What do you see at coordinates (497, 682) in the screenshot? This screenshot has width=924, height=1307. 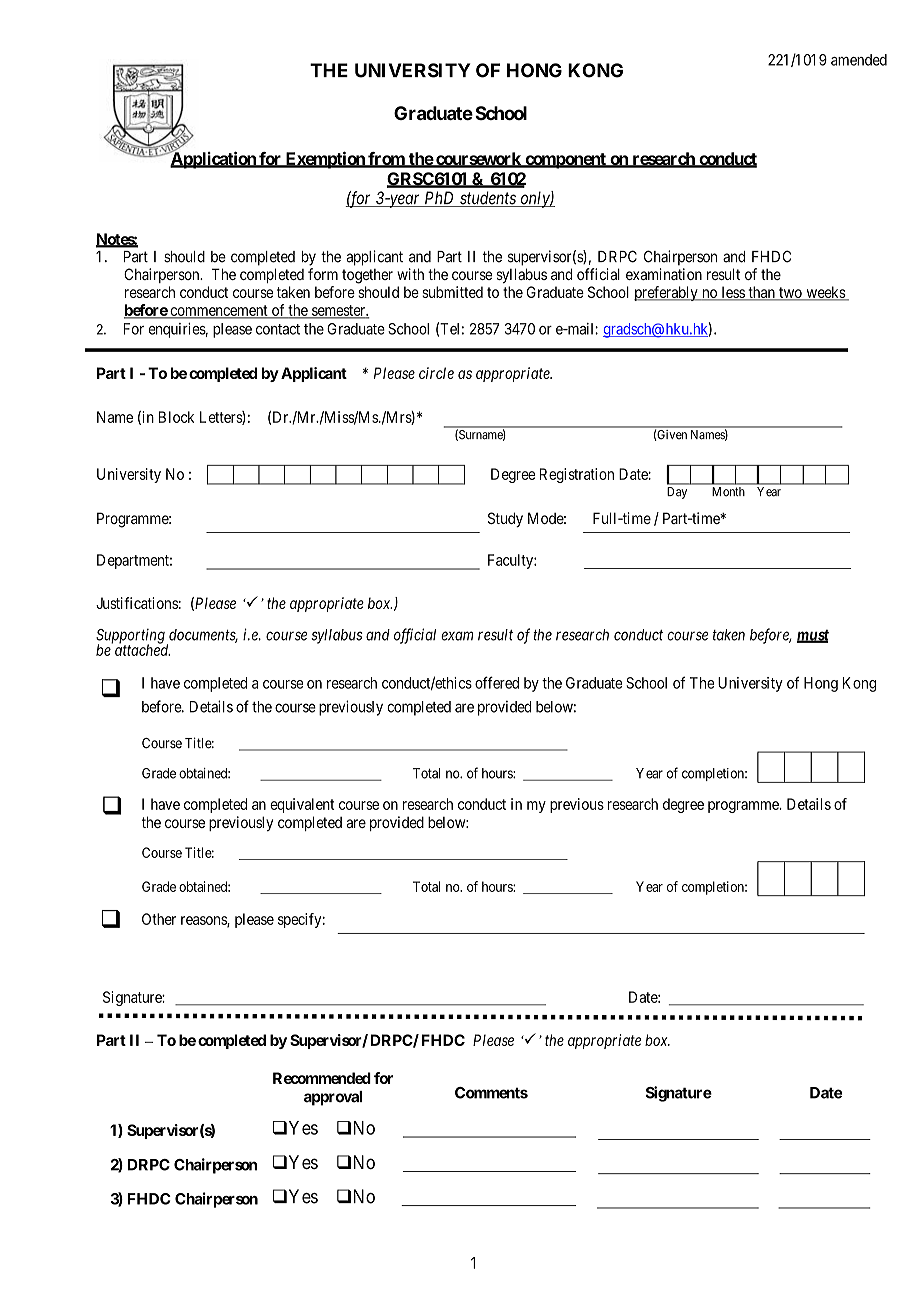 I see `offered` at bounding box center [497, 682].
